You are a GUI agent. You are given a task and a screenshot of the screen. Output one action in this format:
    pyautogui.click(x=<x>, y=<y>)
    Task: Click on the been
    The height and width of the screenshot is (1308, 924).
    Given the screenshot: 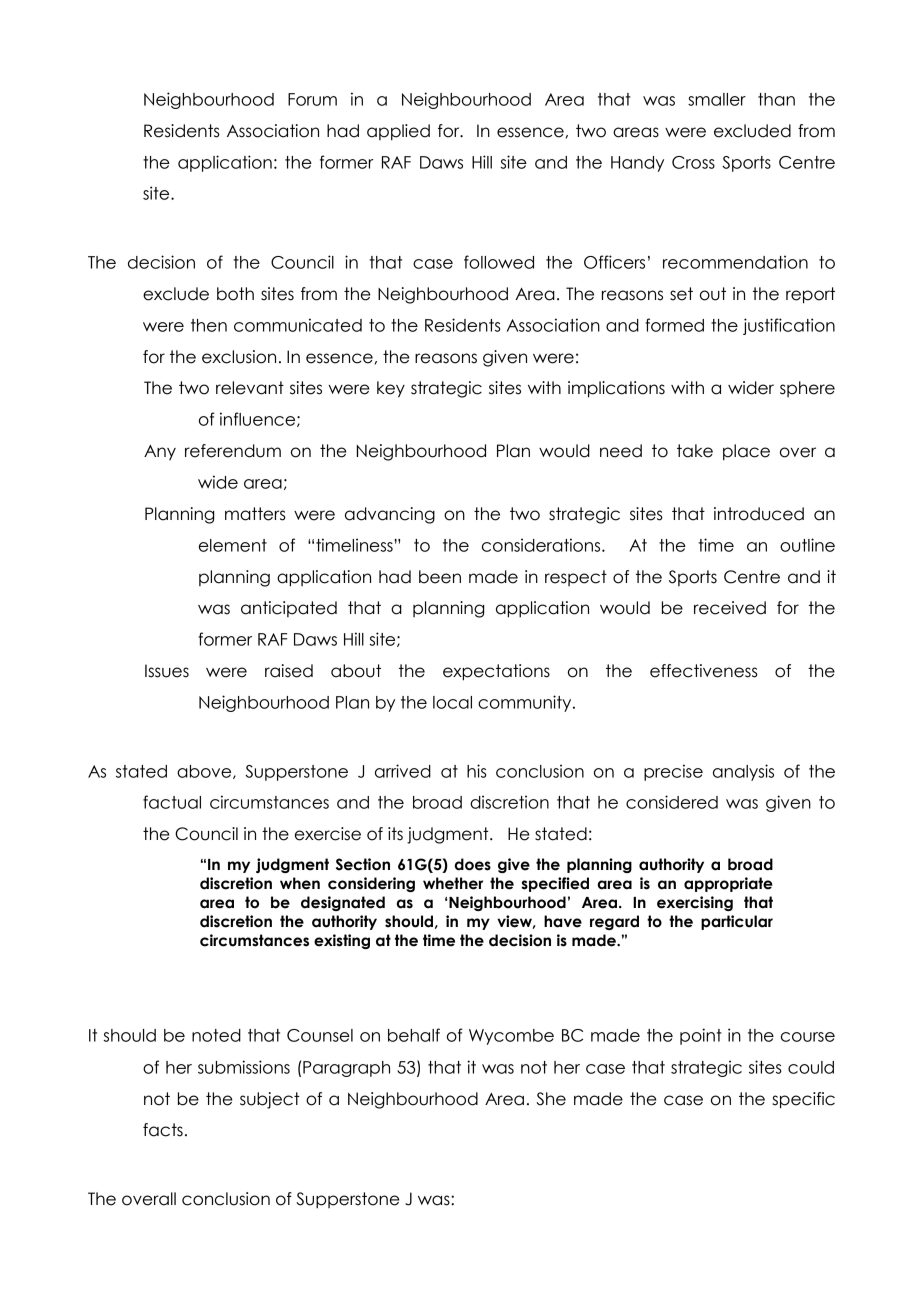 What is the action you would take?
    pyautogui.click(x=440, y=577)
